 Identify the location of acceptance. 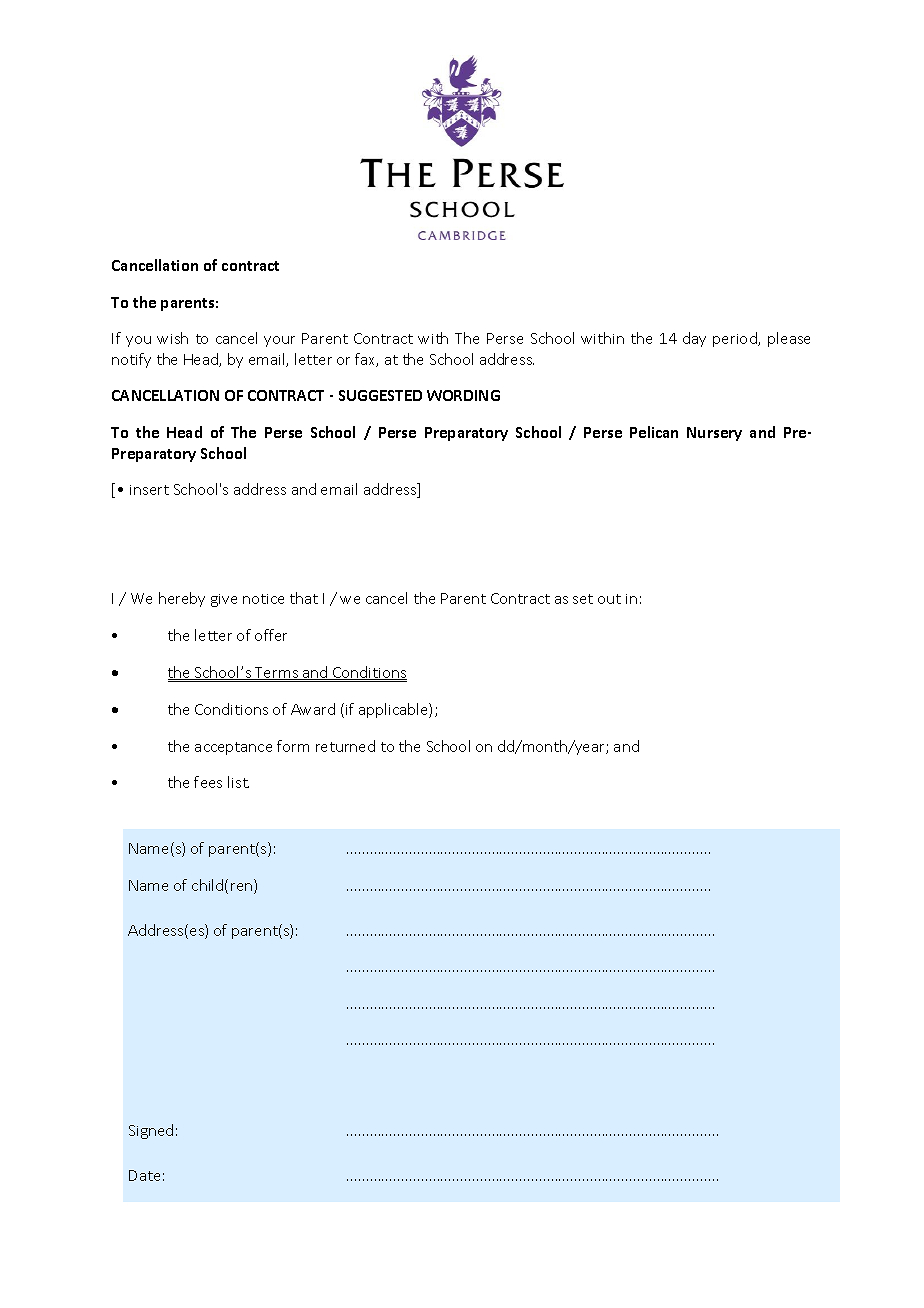
(233, 748).
